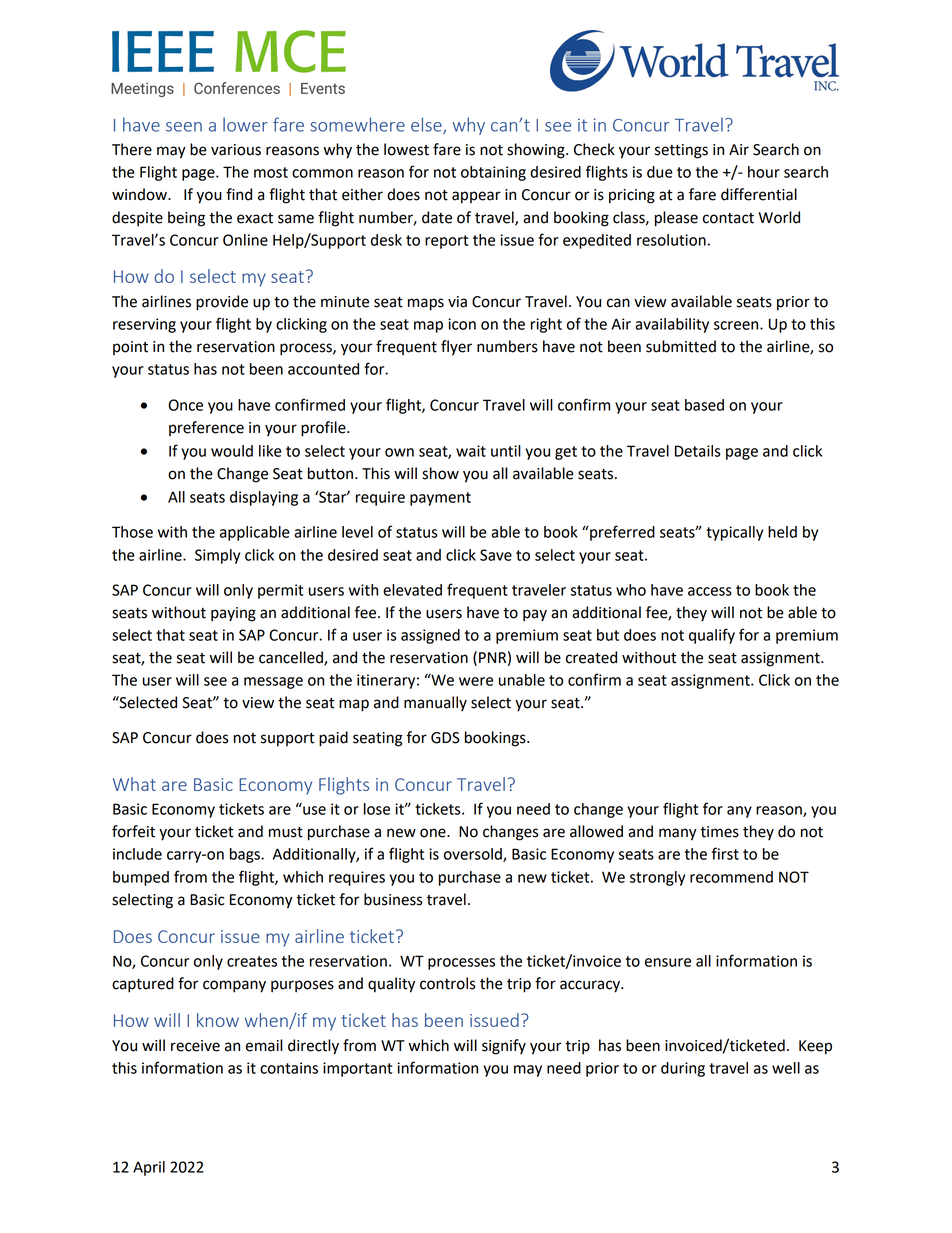 The image size is (952, 1233). What do you see at coordinates (493, 173) in the page?
I see `obtaining` at bounding box center [493, 173].
